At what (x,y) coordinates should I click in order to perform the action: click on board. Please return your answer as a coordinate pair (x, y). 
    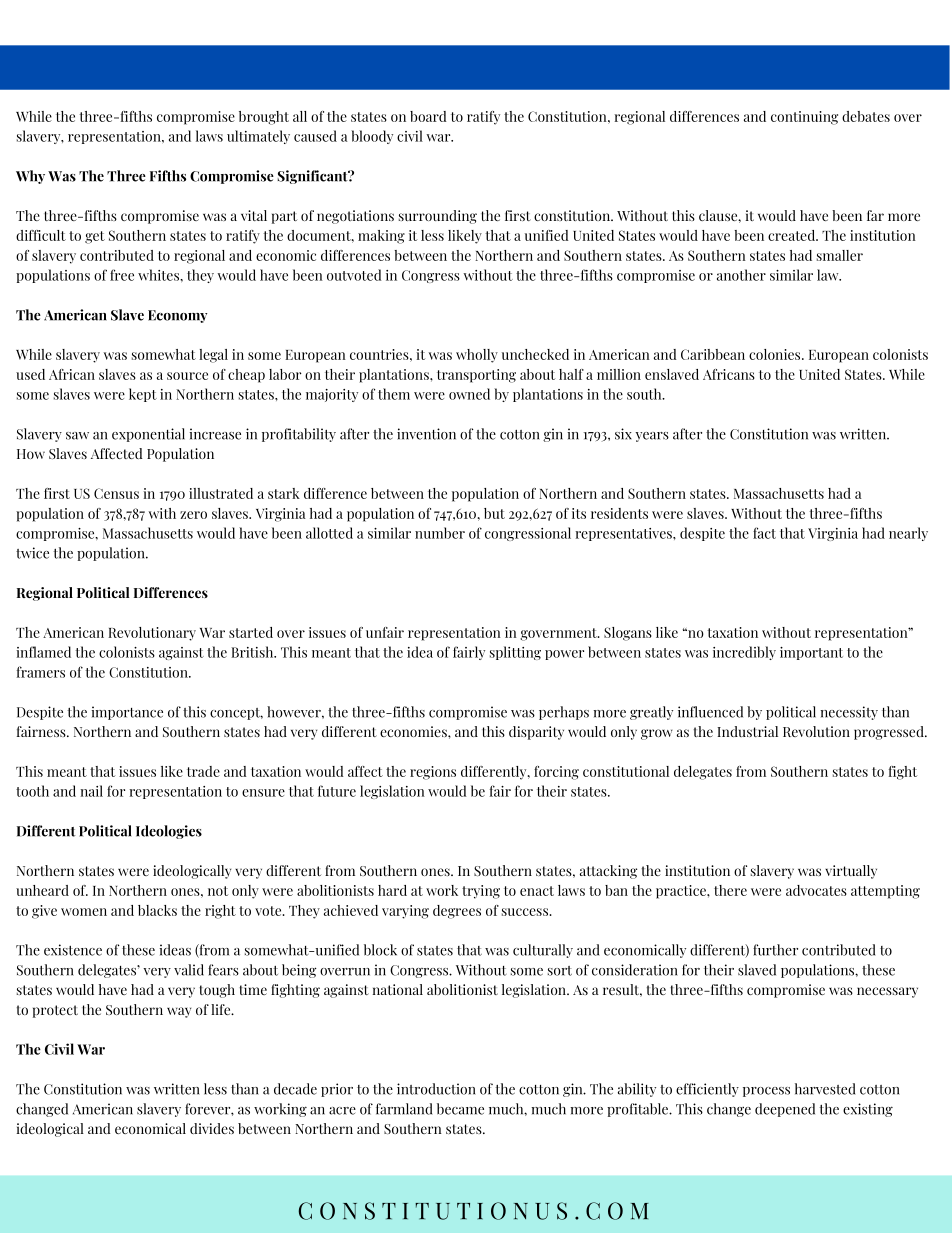
    Looking at the image, I should click on (428, 116).
